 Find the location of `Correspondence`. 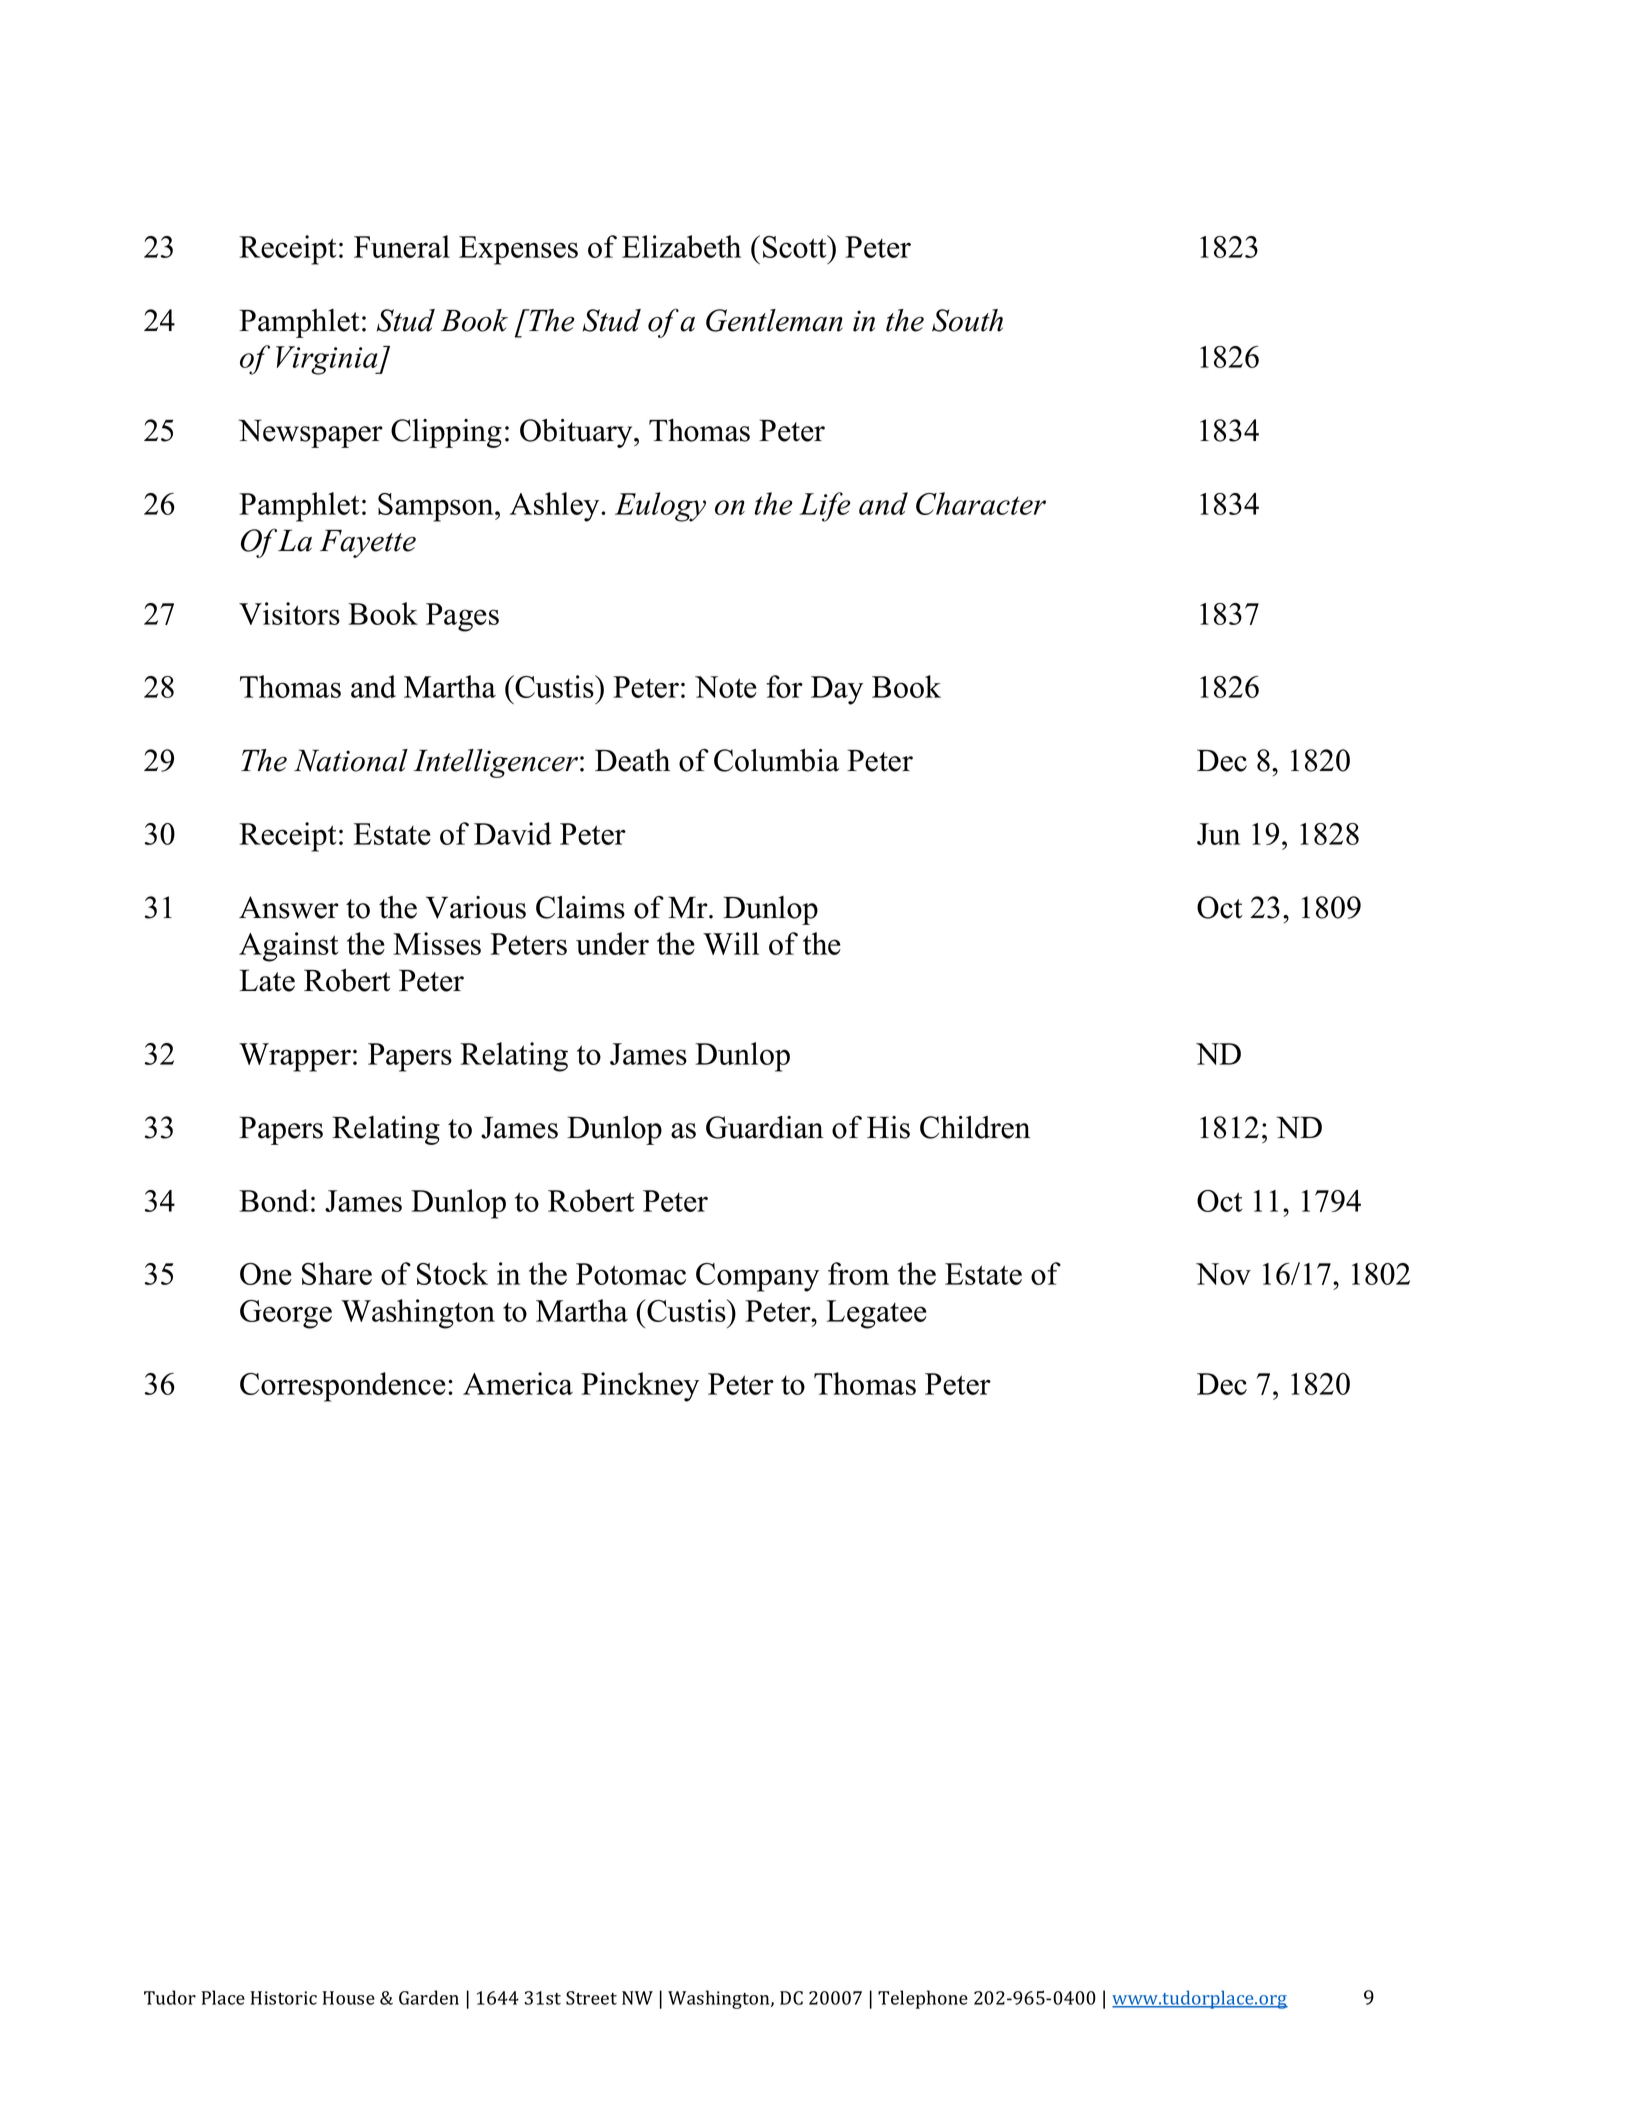

Correspondence is located at coordinates (343, 1387).
